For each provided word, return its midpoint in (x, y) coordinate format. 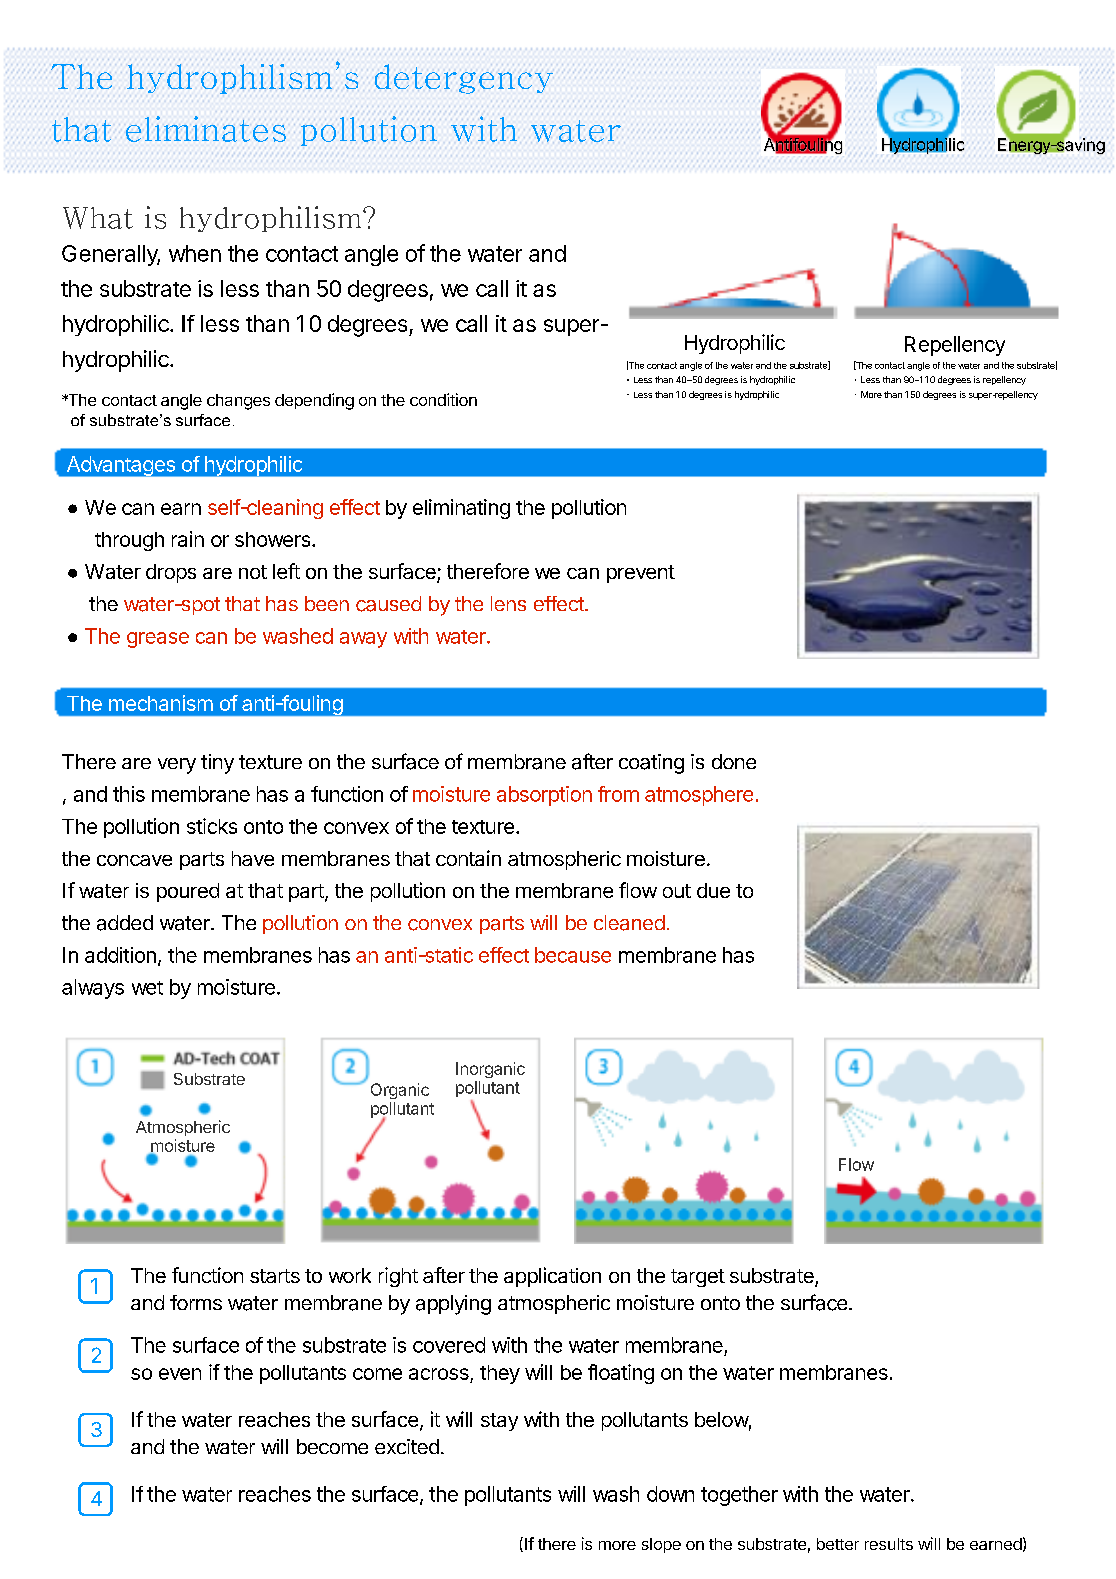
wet (147, 988)
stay (499, 1422)
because (573, 955)
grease (158, 640)
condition (443, 399)
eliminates (206, 129)
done (734, 761)
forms (196, 1302)
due (713, 890)
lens (508, 603)
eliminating (461, 509)
